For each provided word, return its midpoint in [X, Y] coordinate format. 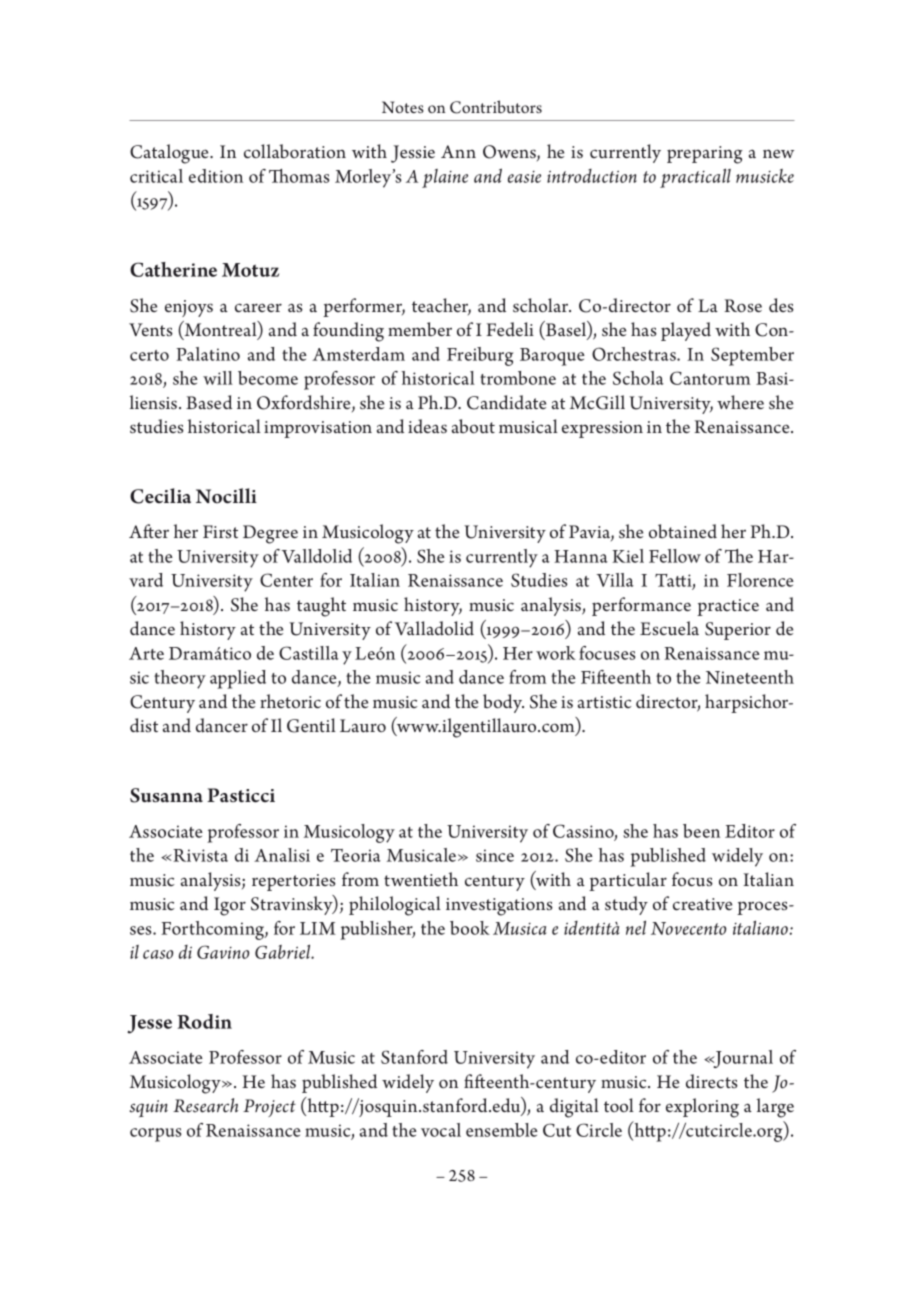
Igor [230, 906]
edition [216, 176]
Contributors [496, 107]
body [503, 703]
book [470, 928]
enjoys [189, 308]
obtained [683, 531]
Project [269, 1108]
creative [702, 904]
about [473, 426]
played [686, 331]
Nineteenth [750, 677]
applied [238, 679]
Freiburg [480, 356]
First [220, 531]
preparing [705, 155]
